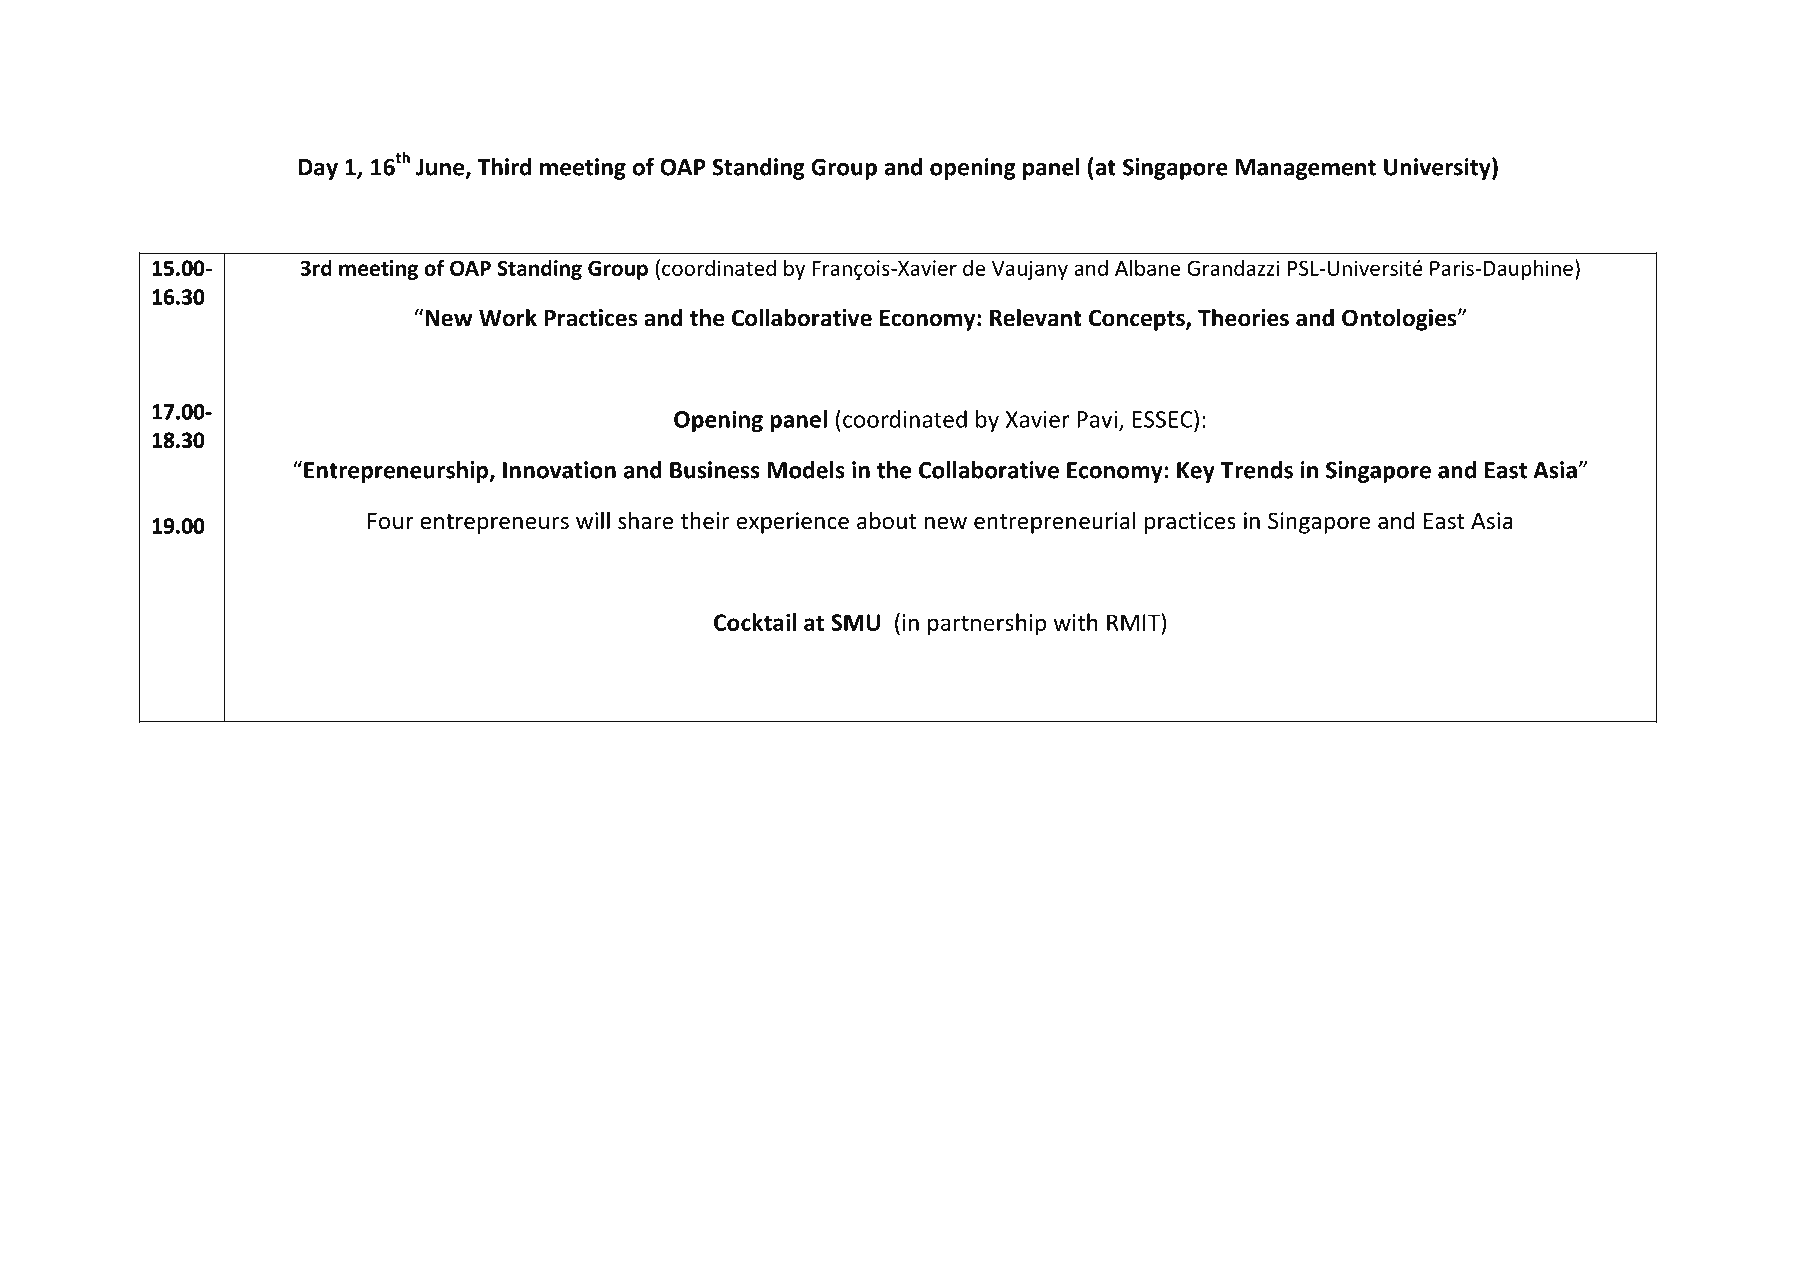 The width and height of the screenshot is (1796, 1270). Describe the element at coordinates (441, 168) in the screenshot. I see `June` at that location.
